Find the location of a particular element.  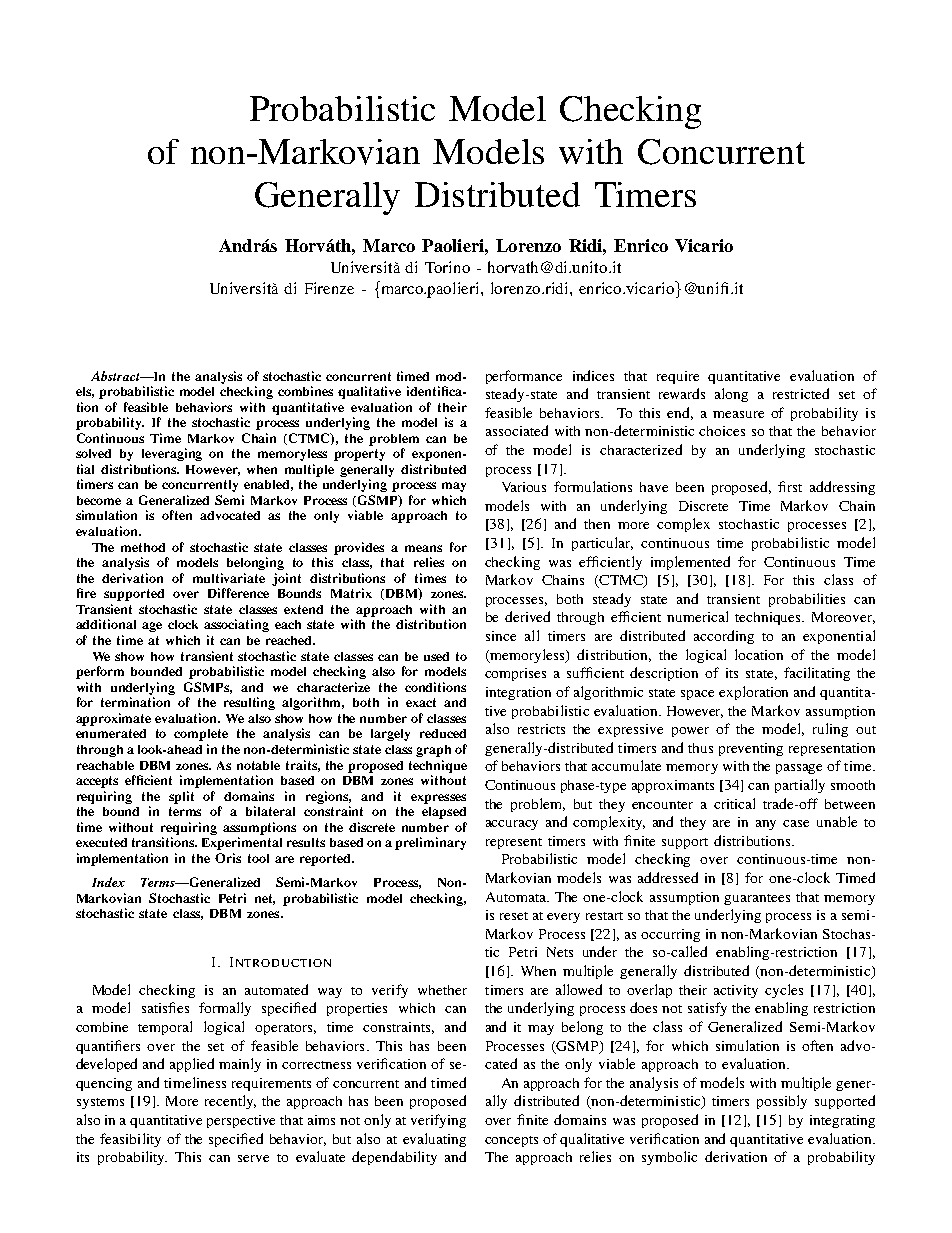

preliminary is located at coordinates (430, 843).
